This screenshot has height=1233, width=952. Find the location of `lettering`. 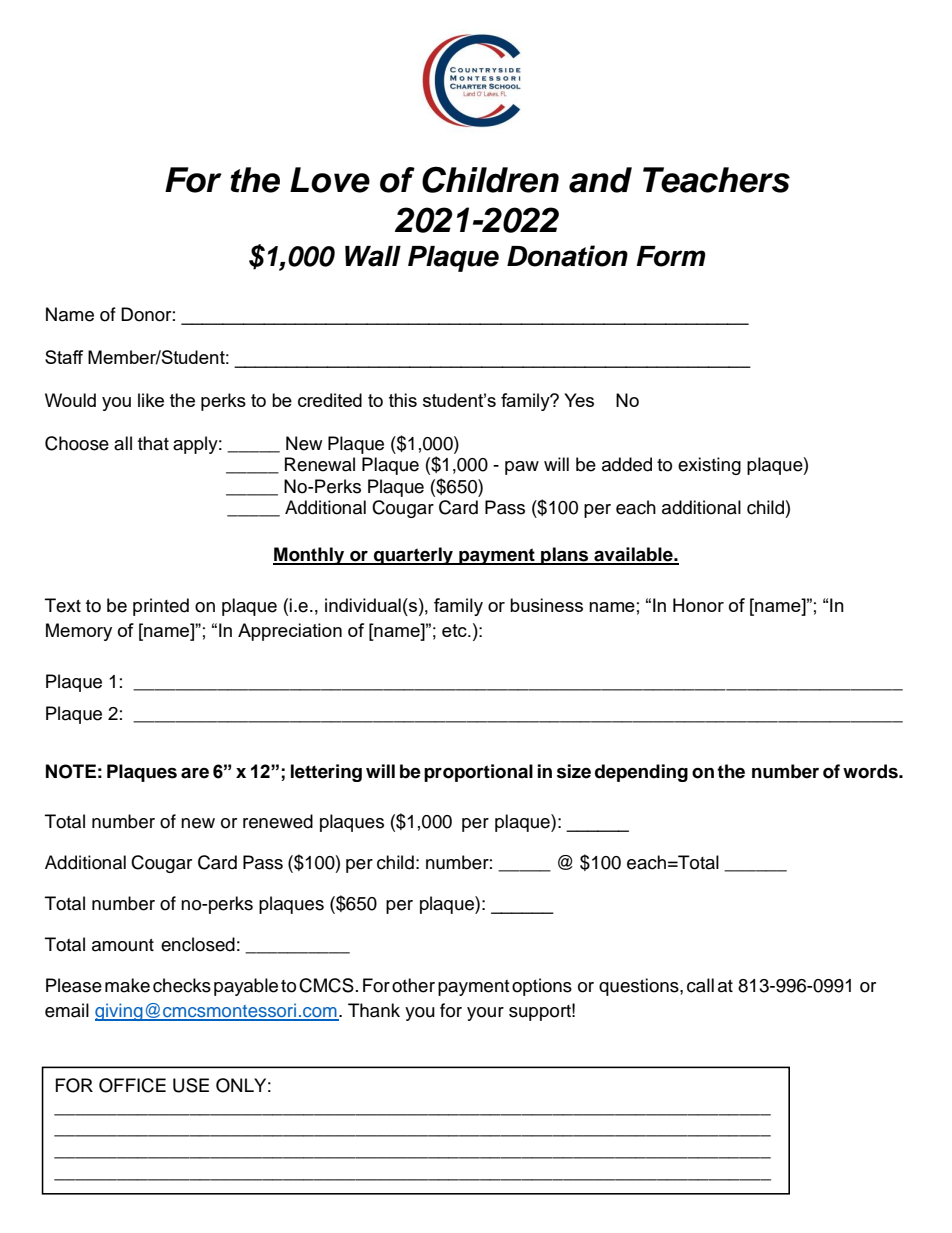

lettering is located at coordinates (326, 773).
